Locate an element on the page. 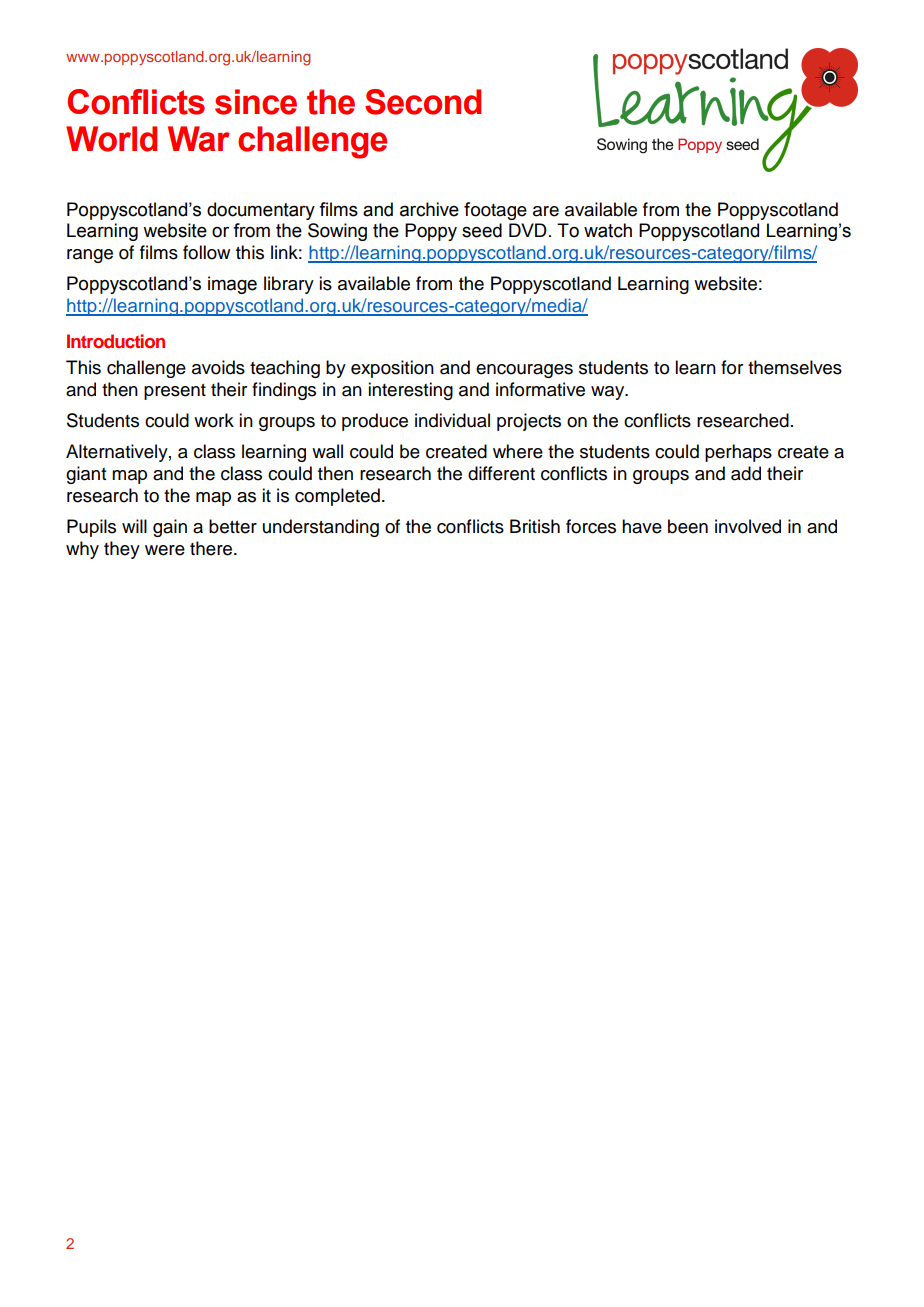 The width and height of the document is (924, 1307). gain is located at coordinates (170, 528).
